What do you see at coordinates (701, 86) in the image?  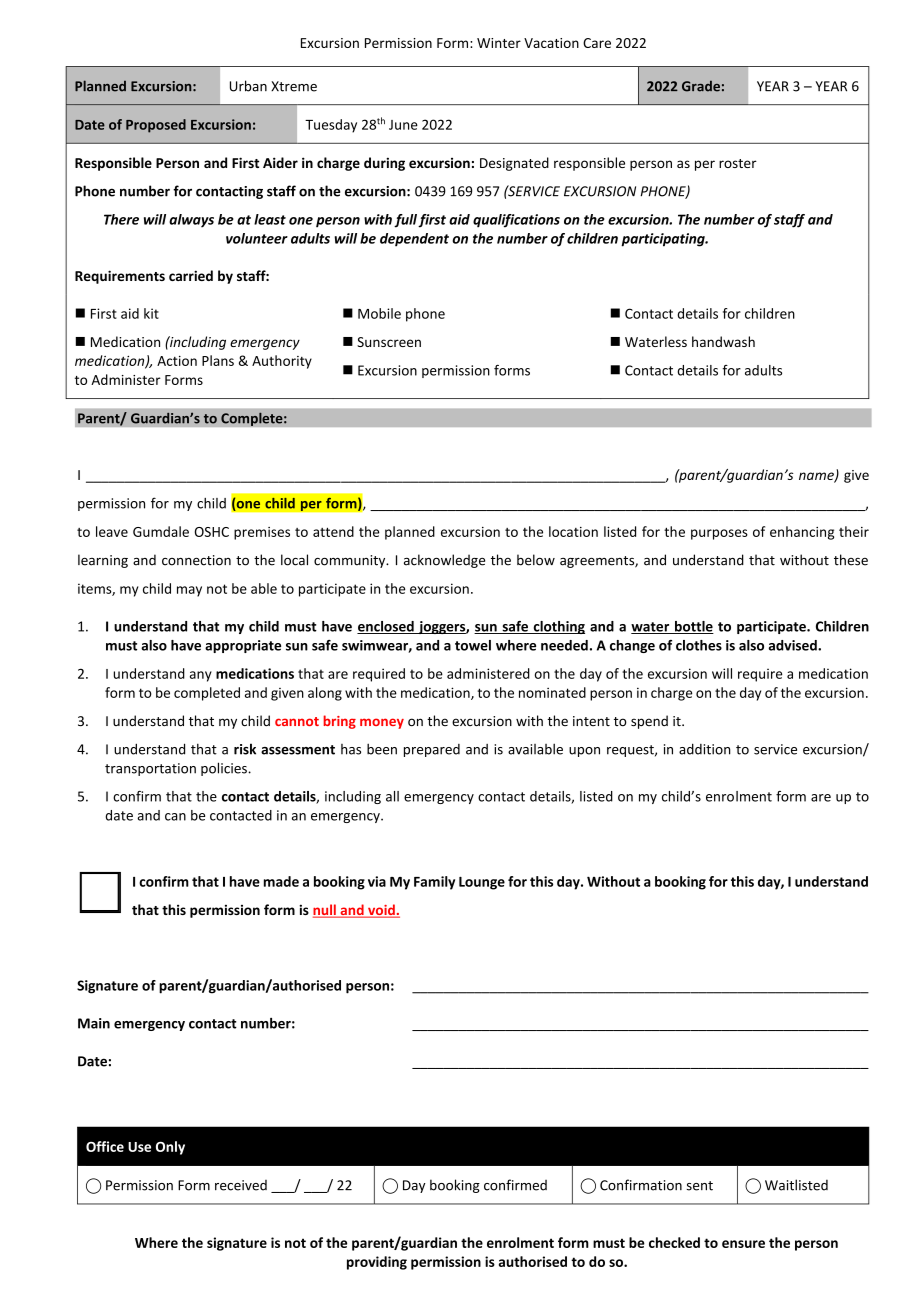 I see `Grade` at bounding box center [701, 86].
